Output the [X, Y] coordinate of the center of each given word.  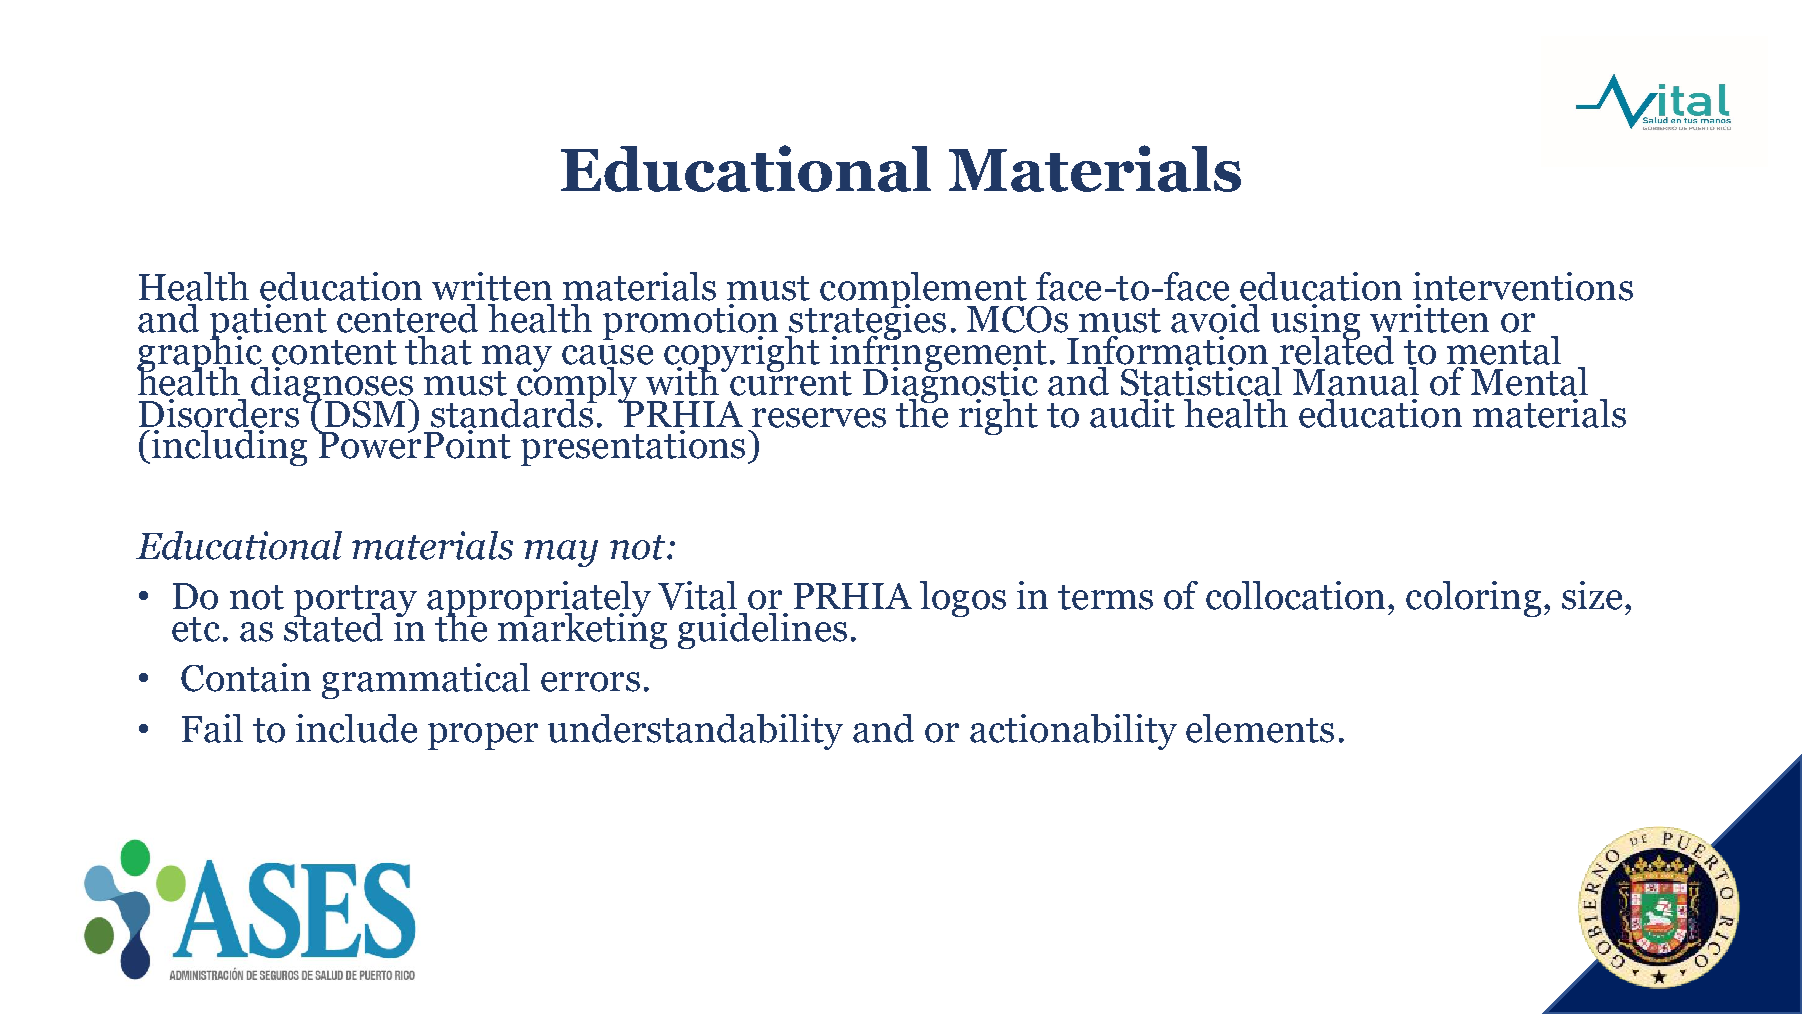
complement [923, 291]
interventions [1523, 286]
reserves [819, 418]
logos [963, 599]
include [356, 728]
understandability [695, 732]
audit [1132, 413]
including [229, 446]
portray [355, 602]
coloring [1473, 599]
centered [407, 318]
